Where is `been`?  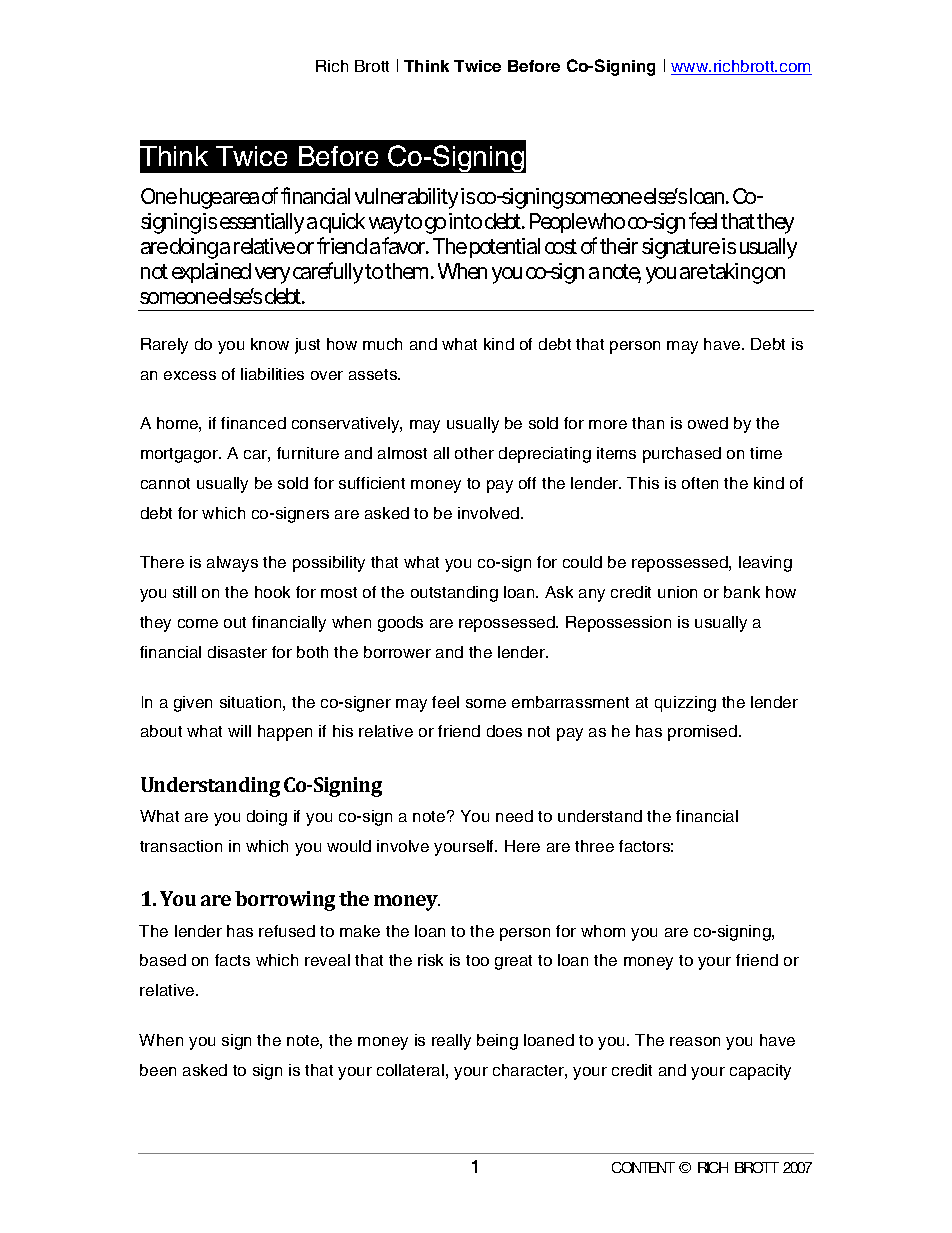
been is located at coordinates (158, 1070).
